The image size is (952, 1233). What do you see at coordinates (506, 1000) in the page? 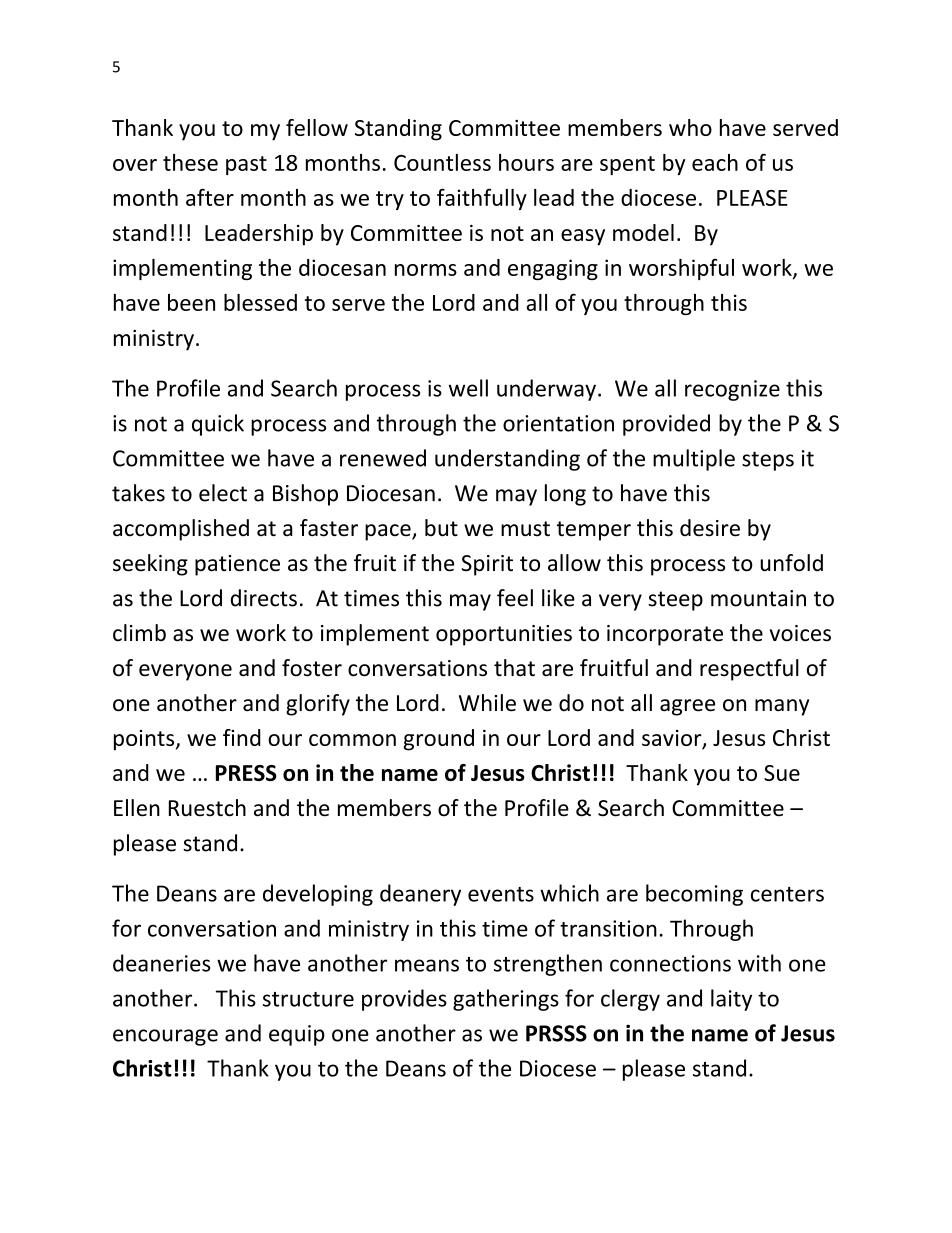
I see `gatherings` at bounding box center [506, 1000].
